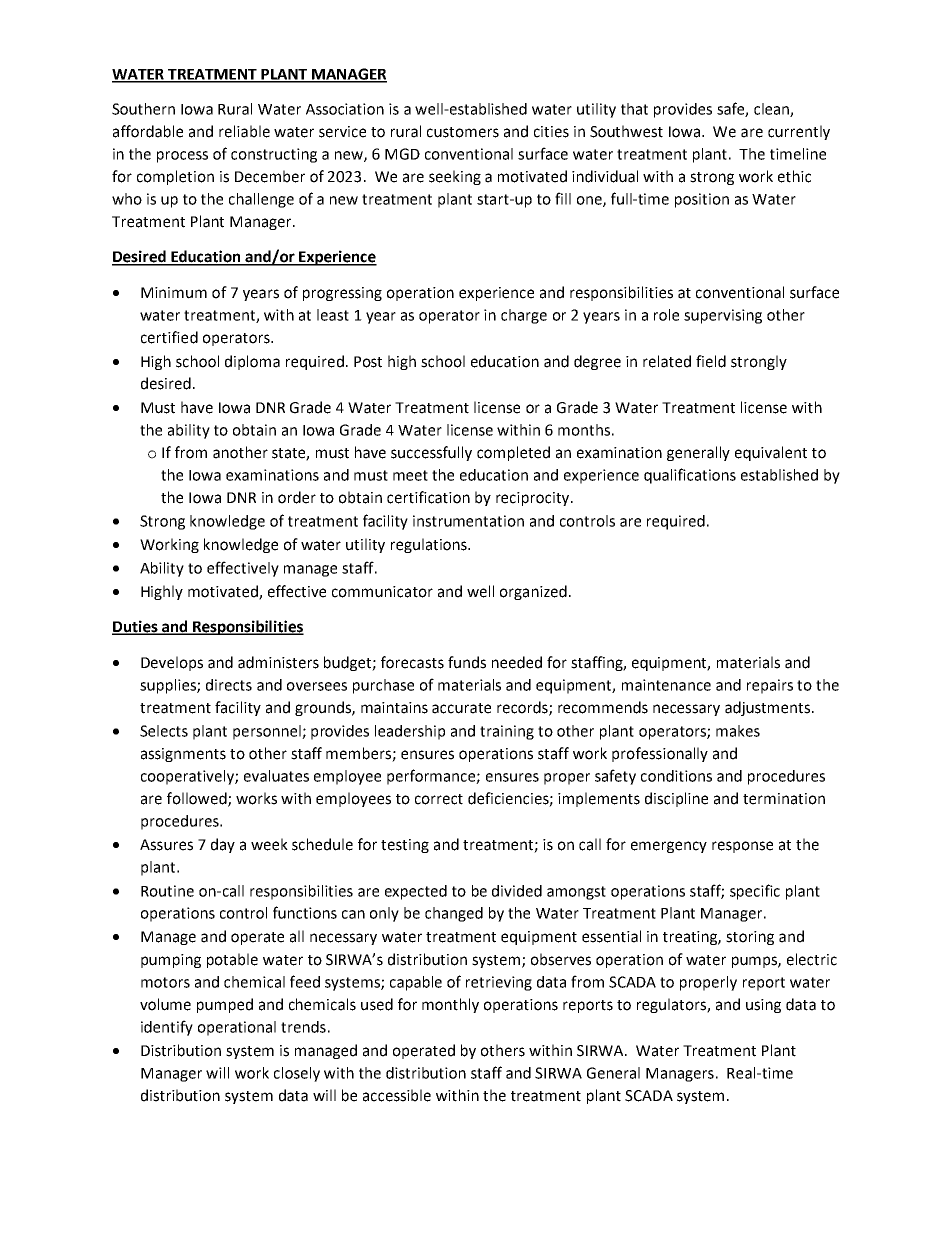 This page has height=1233, width=952. Describe the element at coordinates (463, 132) in the page. I see `customers` at that location.
